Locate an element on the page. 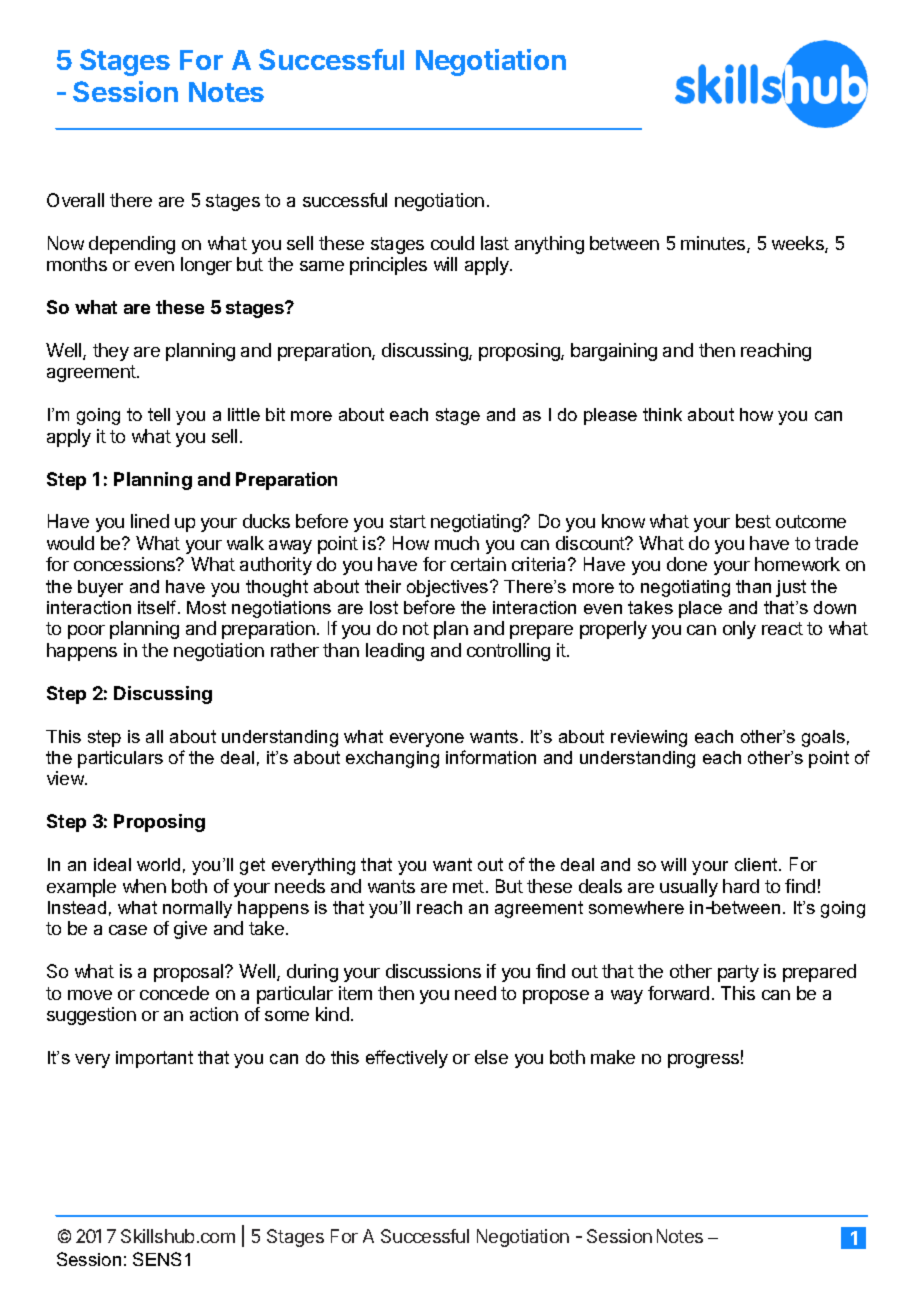 The width and height of the document is (924, 1307). depending is located at coordinates (132, 245).
